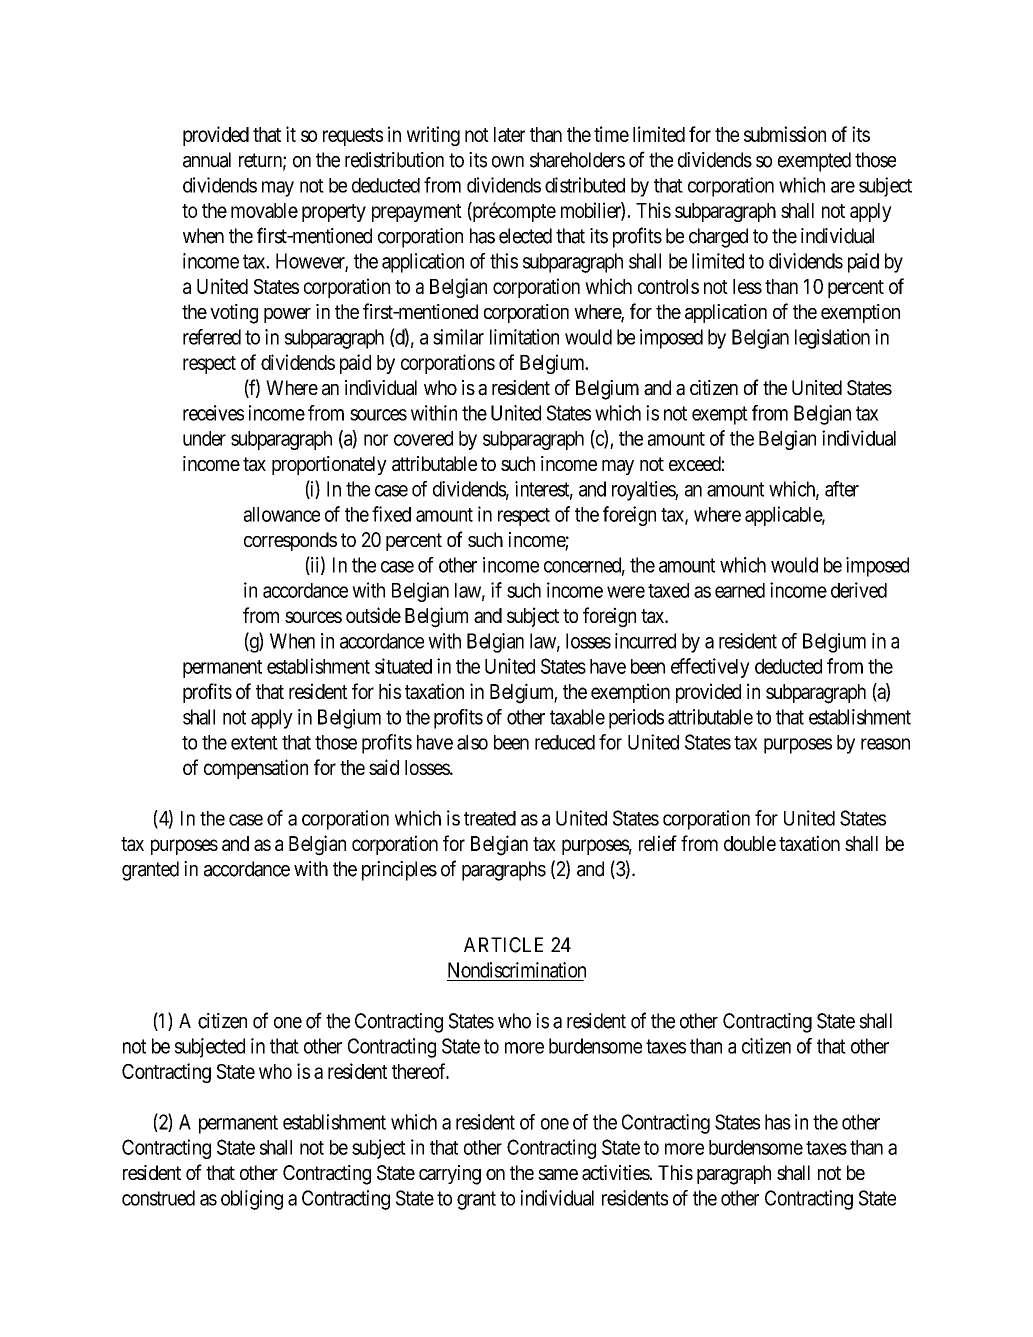 Image resolution: width=1033 pixels, height=1337 pixels. Describe the element at coordinates (710, 668) in the screenshot. I see `effectively` at that location.
